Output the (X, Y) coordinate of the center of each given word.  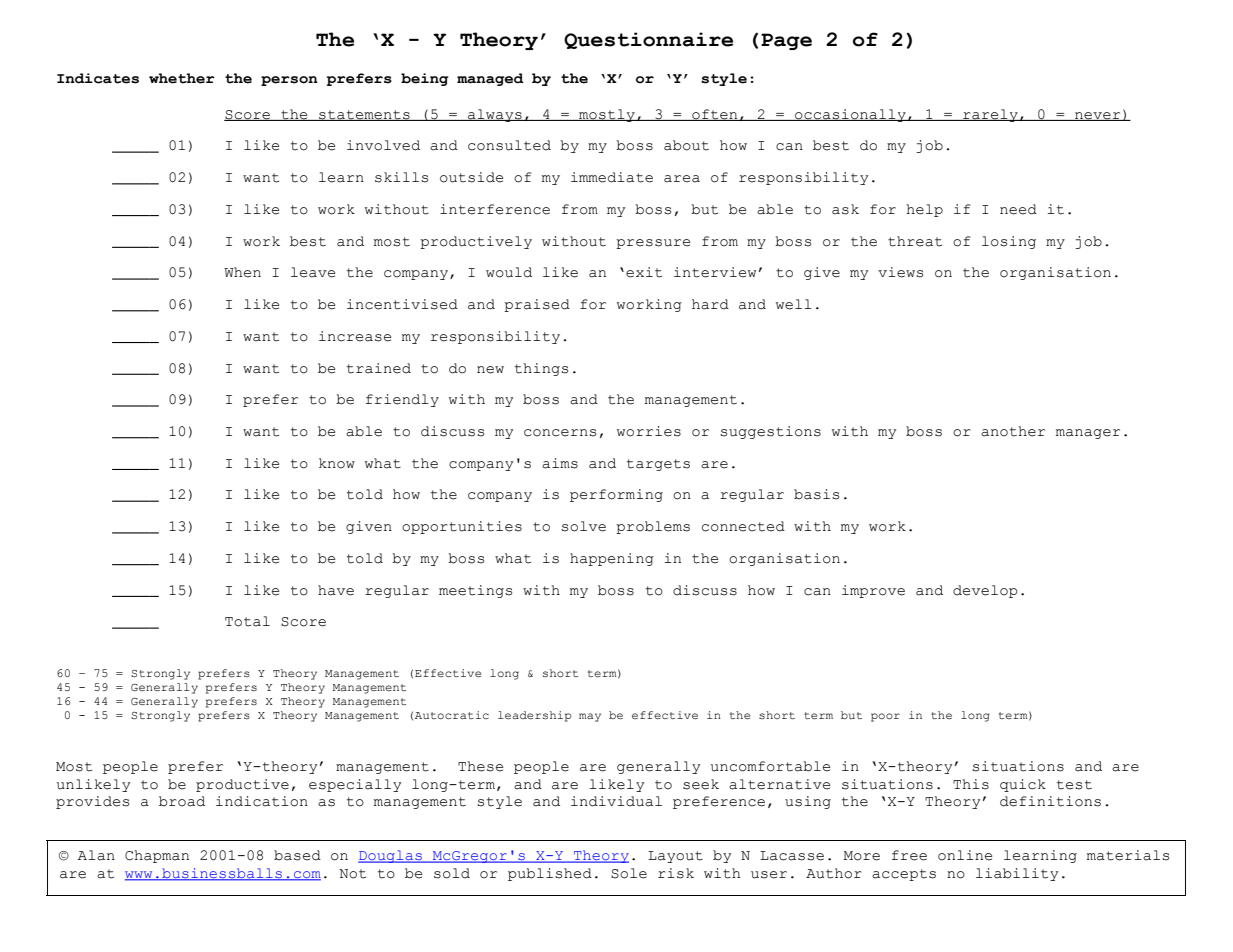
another (1013, 431)
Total (247, 621)
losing (1009, 242)
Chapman (157, 856)
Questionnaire (648, 40)
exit (644, 272)
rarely (990, 115)
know (337, 463)
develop (985, 591)
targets (658, 465)
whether (182, 78)
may (590, 717)
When (242, 272)
